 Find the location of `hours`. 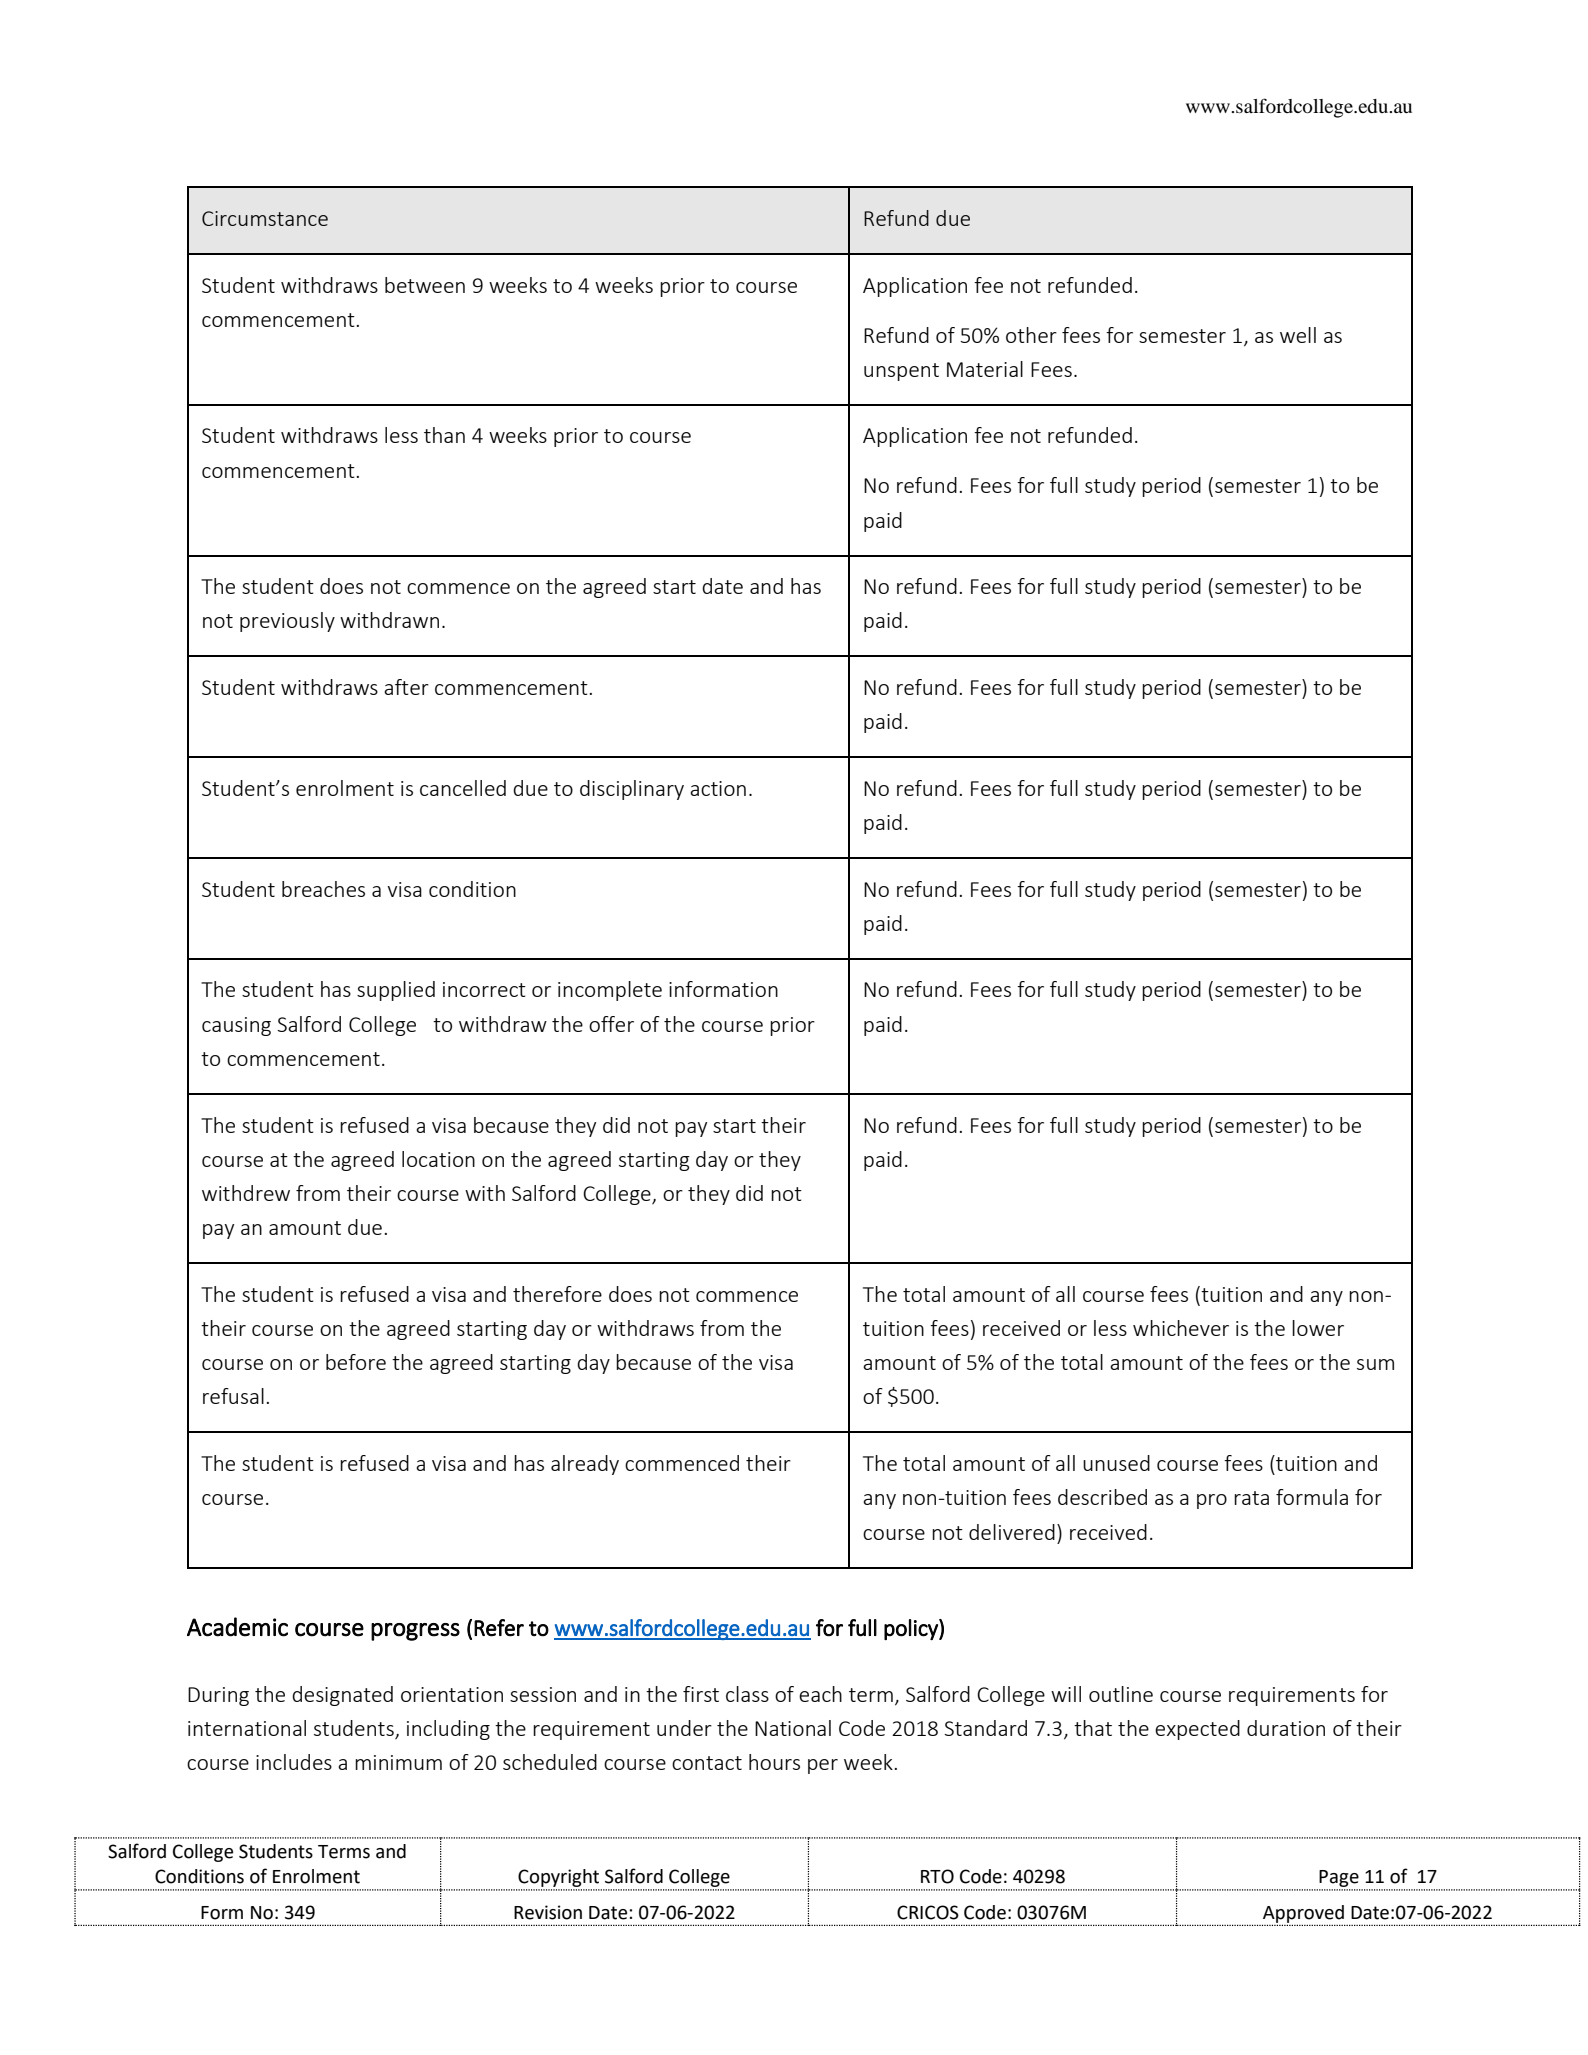

hours is located at coordinates (774, 1762).
